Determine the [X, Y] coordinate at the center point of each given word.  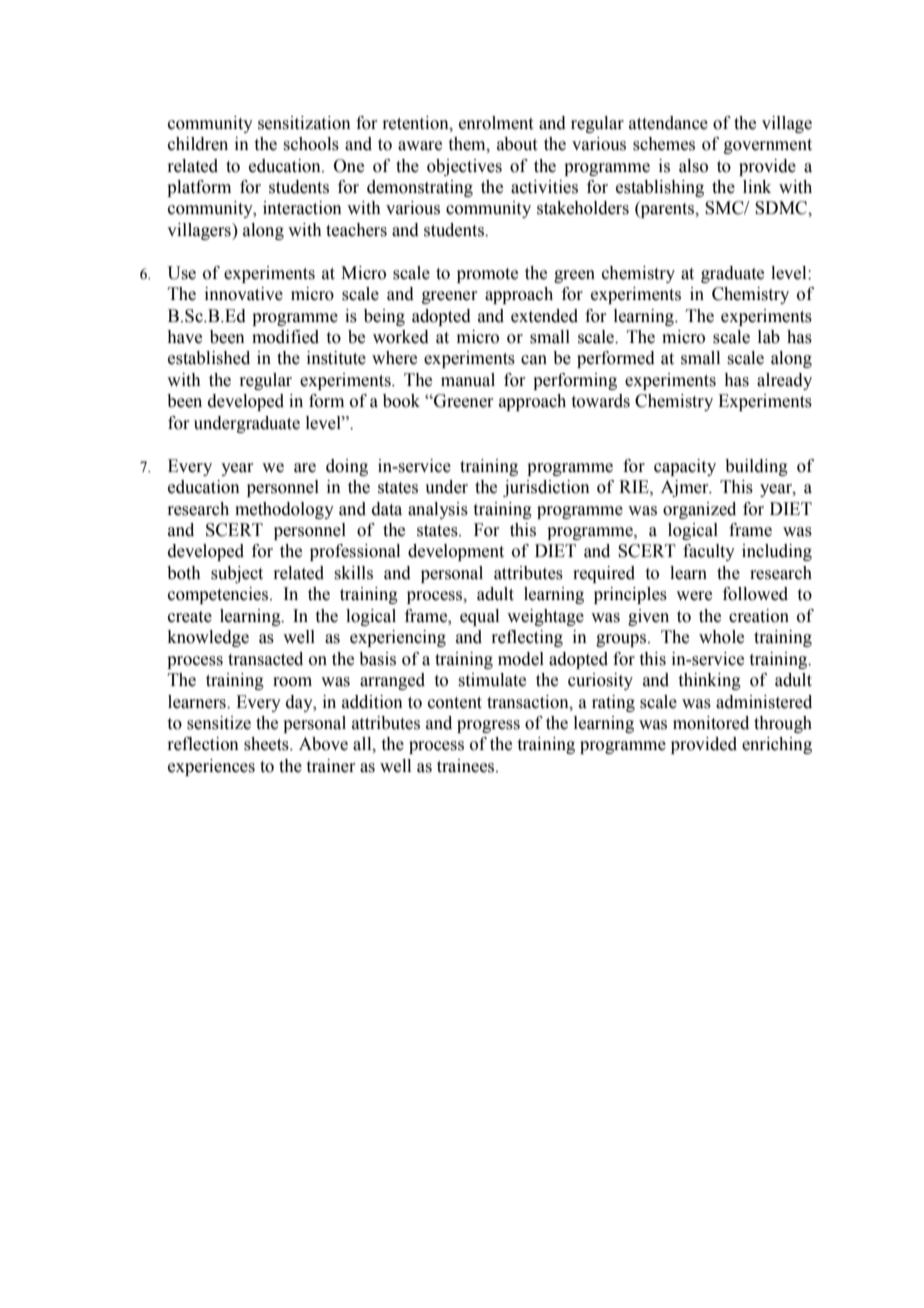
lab [769, 337]
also [693, 166]
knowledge [208, 638]
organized [699, 510]
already [784, 381]
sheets [267, 744]
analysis [438, 510]
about [517, 144]
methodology [284, 510]
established [209, 358]
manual [468, 380]
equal [479, 617]
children [198, 144]
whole [721, 637]
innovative [244, 294]
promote [487, 275]
